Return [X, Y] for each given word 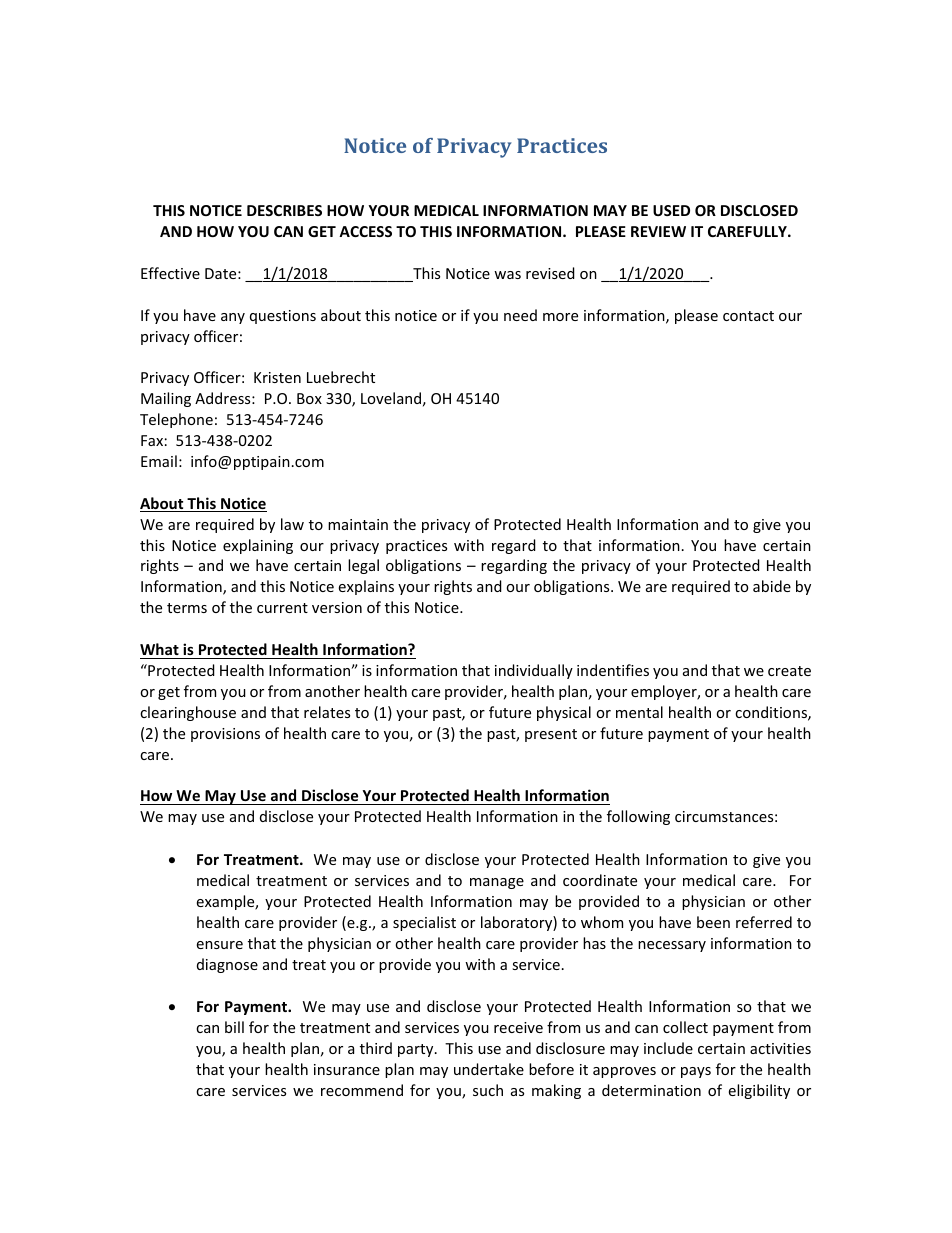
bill [234, 1027]
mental [639, 712]
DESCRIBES [284, 210]
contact [748, 316]
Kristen [277, 377]
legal [363, 566]
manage [497, 883]
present [551, 735]
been [713, 922]
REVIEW [658, 231]
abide [772, 586]
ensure [220, 945]
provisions [225, 735]
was [507, 275]
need [520, 315]
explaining [258, 546]
